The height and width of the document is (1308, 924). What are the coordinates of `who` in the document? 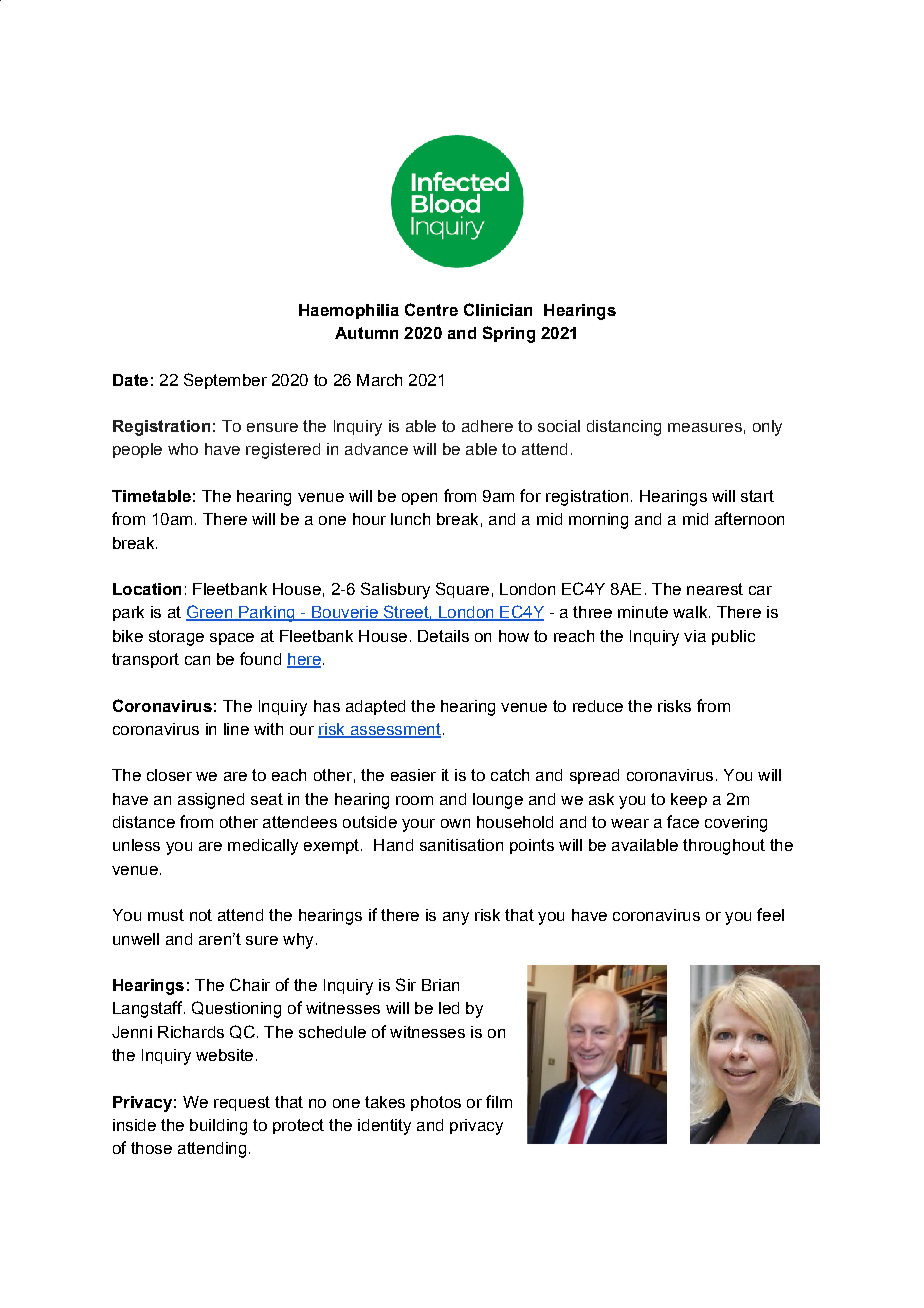 It's located at (183, 449).
